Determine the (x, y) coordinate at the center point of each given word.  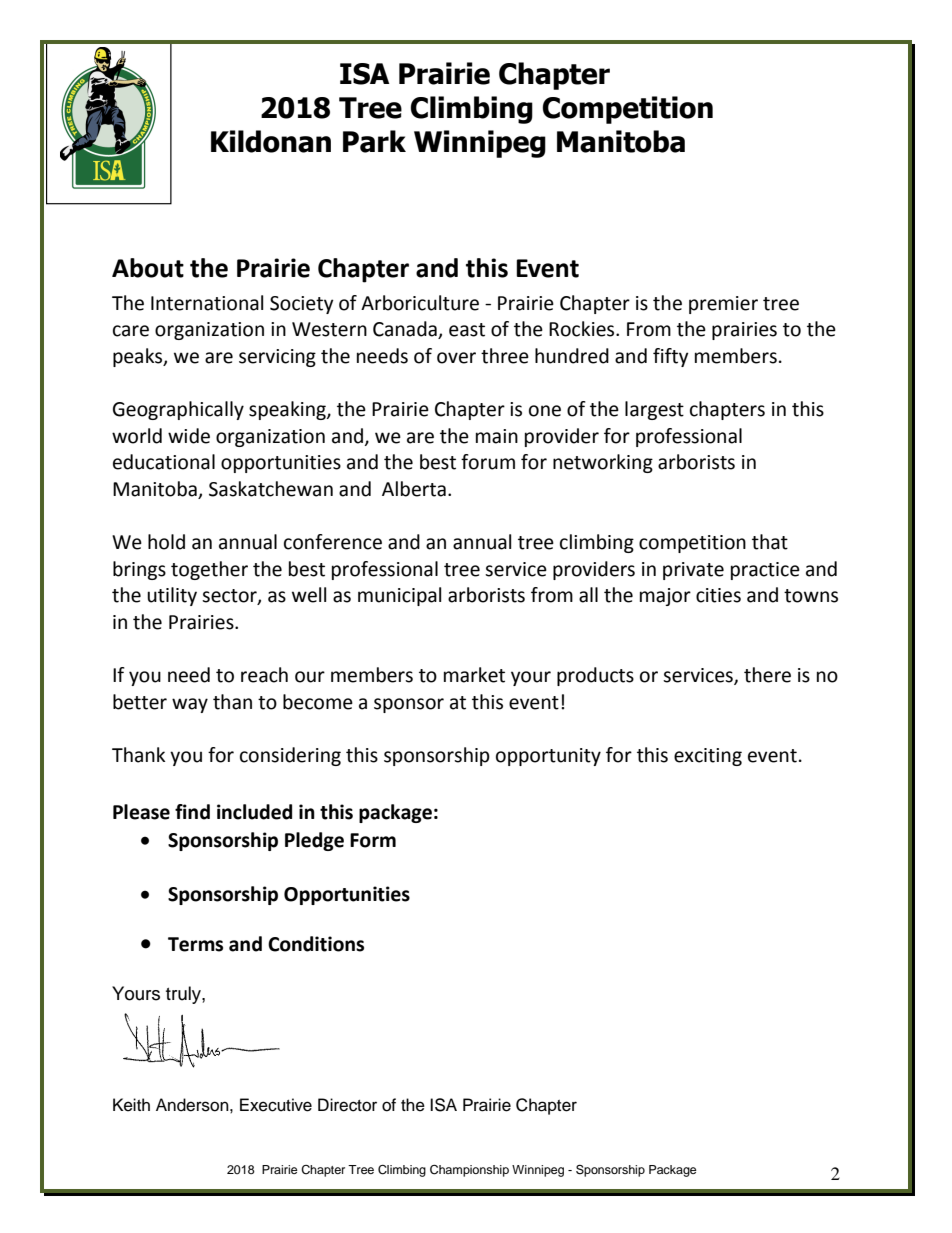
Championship (469, 1171)
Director (347, 1105)
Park (374, 141)
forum (488, 462)
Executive (276, 1105)
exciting (708, 757)
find (192, 812)
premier (723, 305)
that (770, 542)
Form (373, 840)
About (148, 268)
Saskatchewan (271, 489)
